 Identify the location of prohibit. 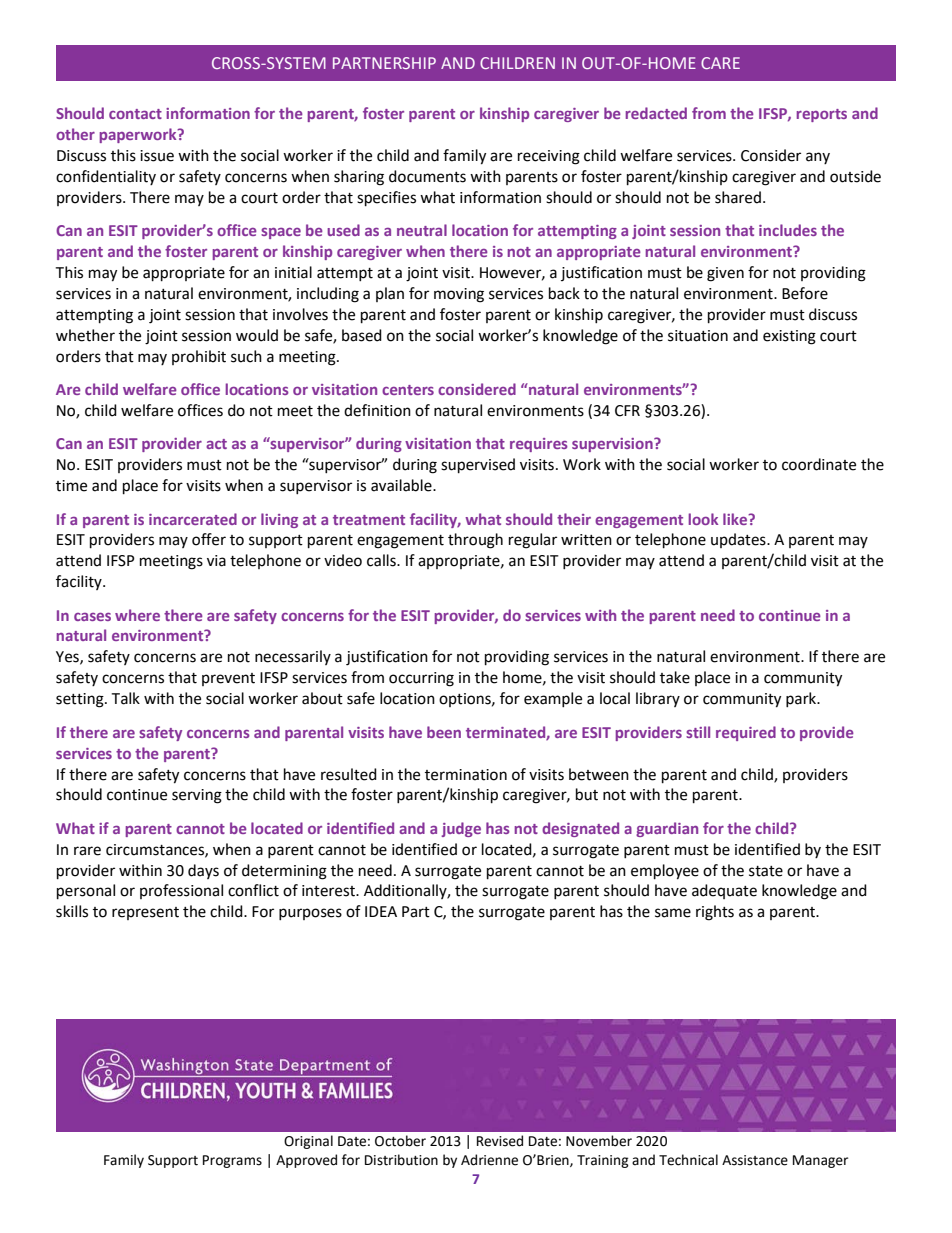
(199, 357).
